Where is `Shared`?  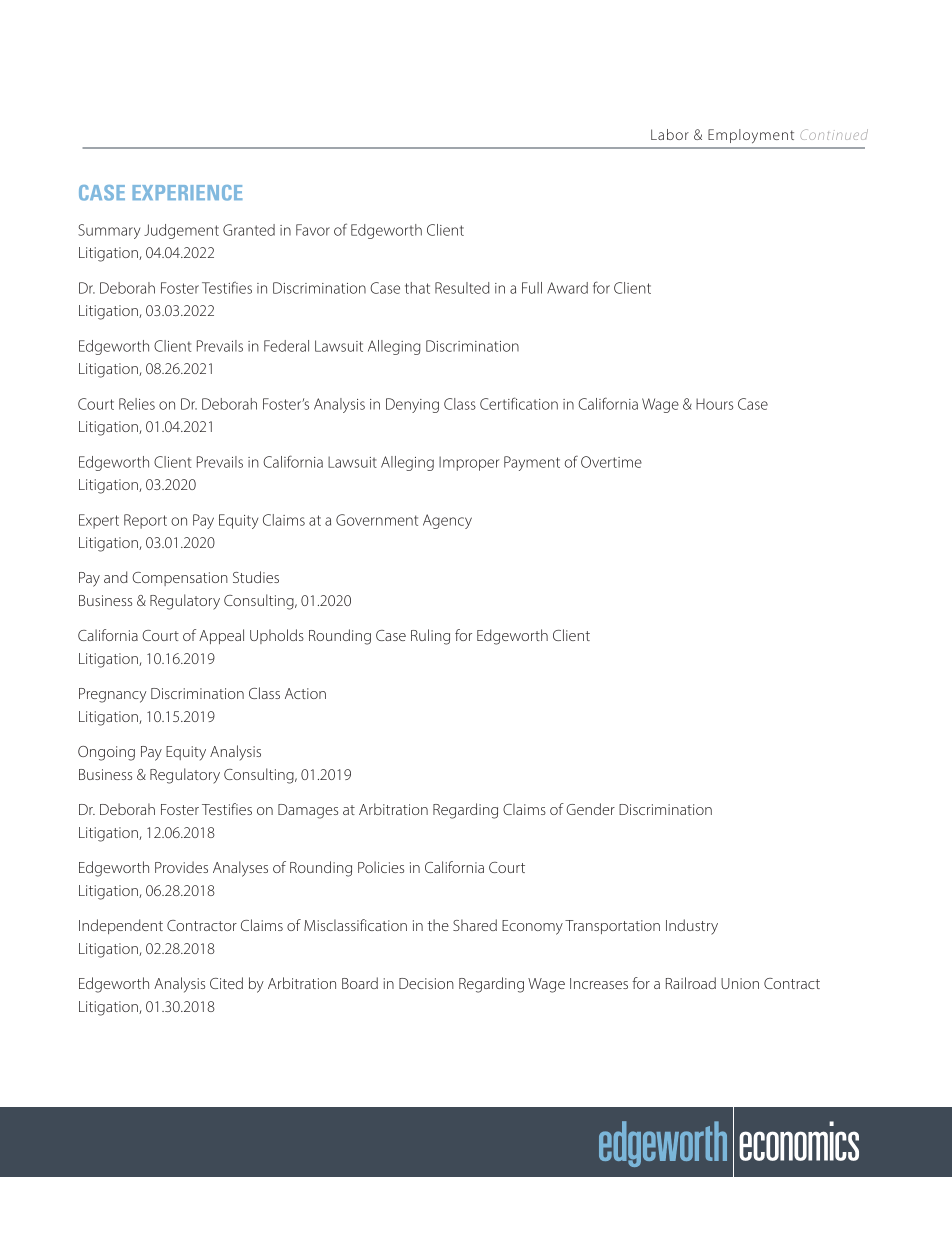 Shared is located at coordinates (475, 925).
